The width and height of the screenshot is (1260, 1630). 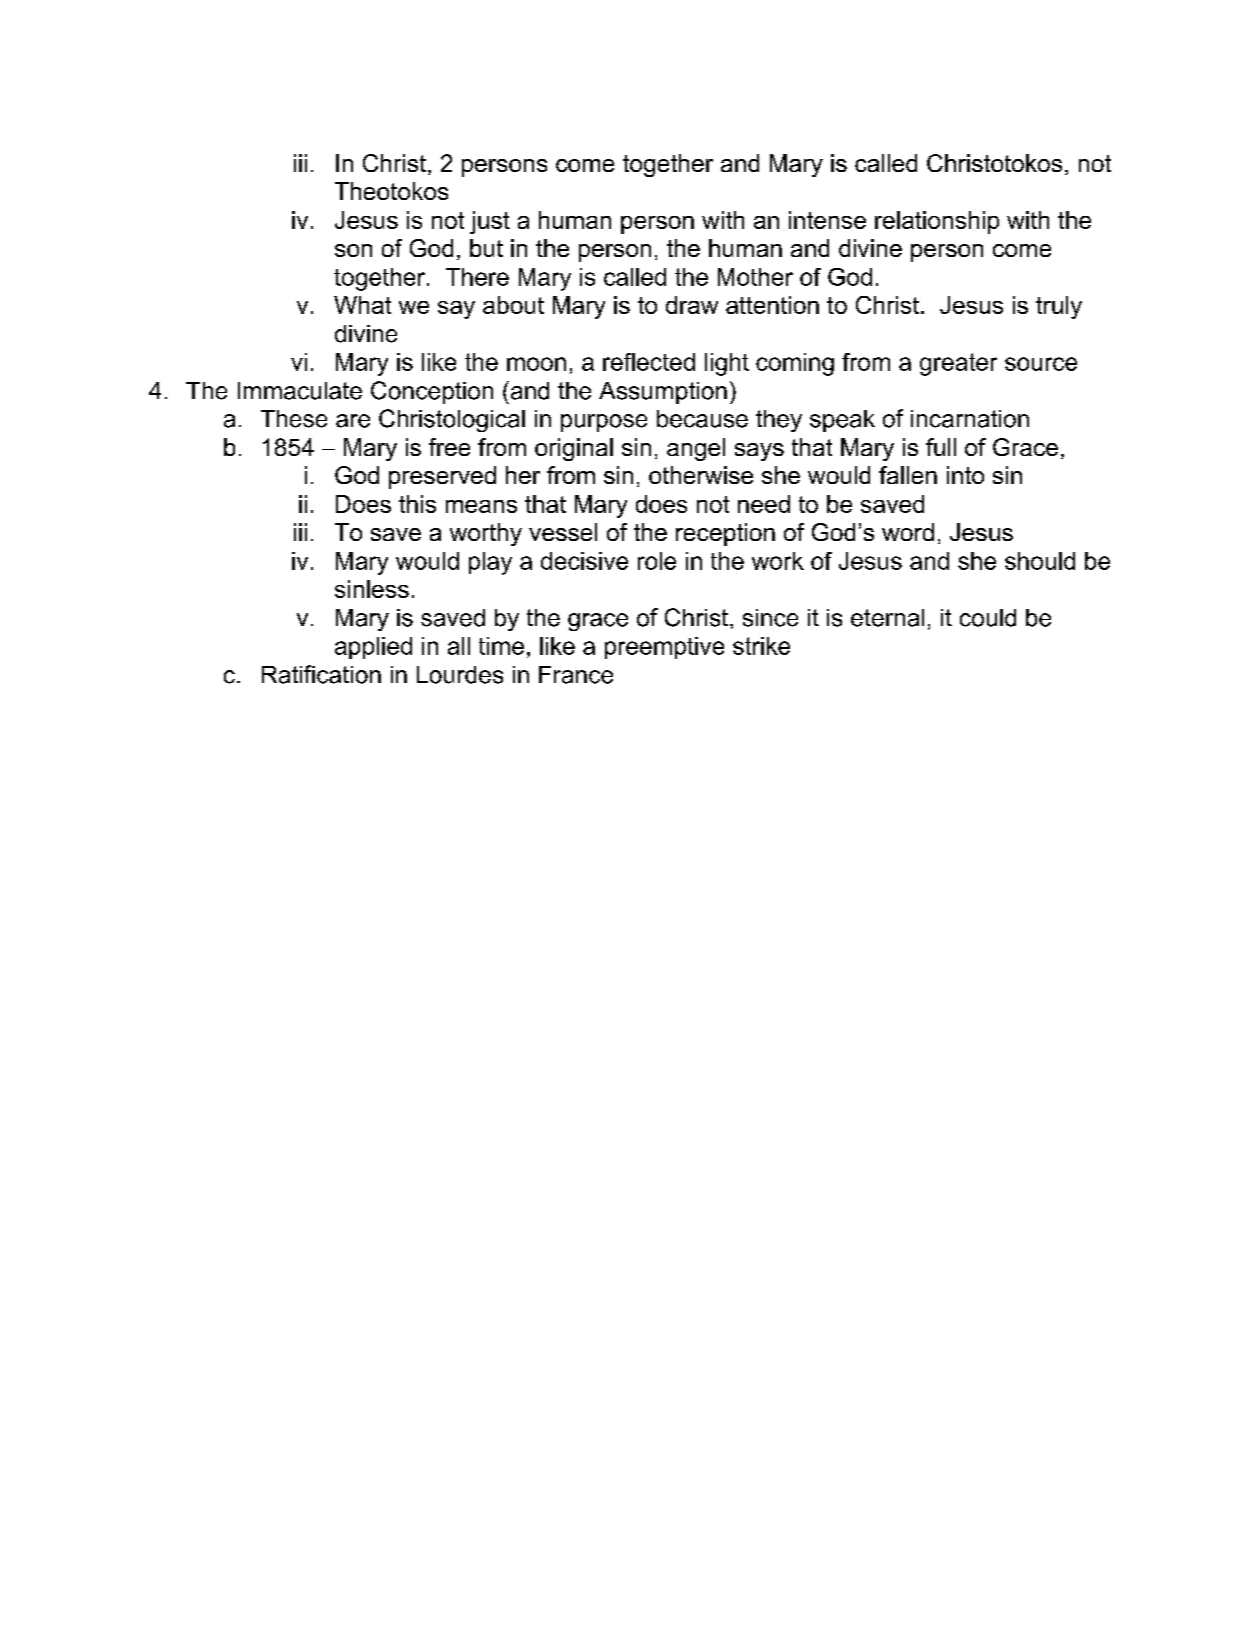 I want to click on because, so click(x=702, y=419).
